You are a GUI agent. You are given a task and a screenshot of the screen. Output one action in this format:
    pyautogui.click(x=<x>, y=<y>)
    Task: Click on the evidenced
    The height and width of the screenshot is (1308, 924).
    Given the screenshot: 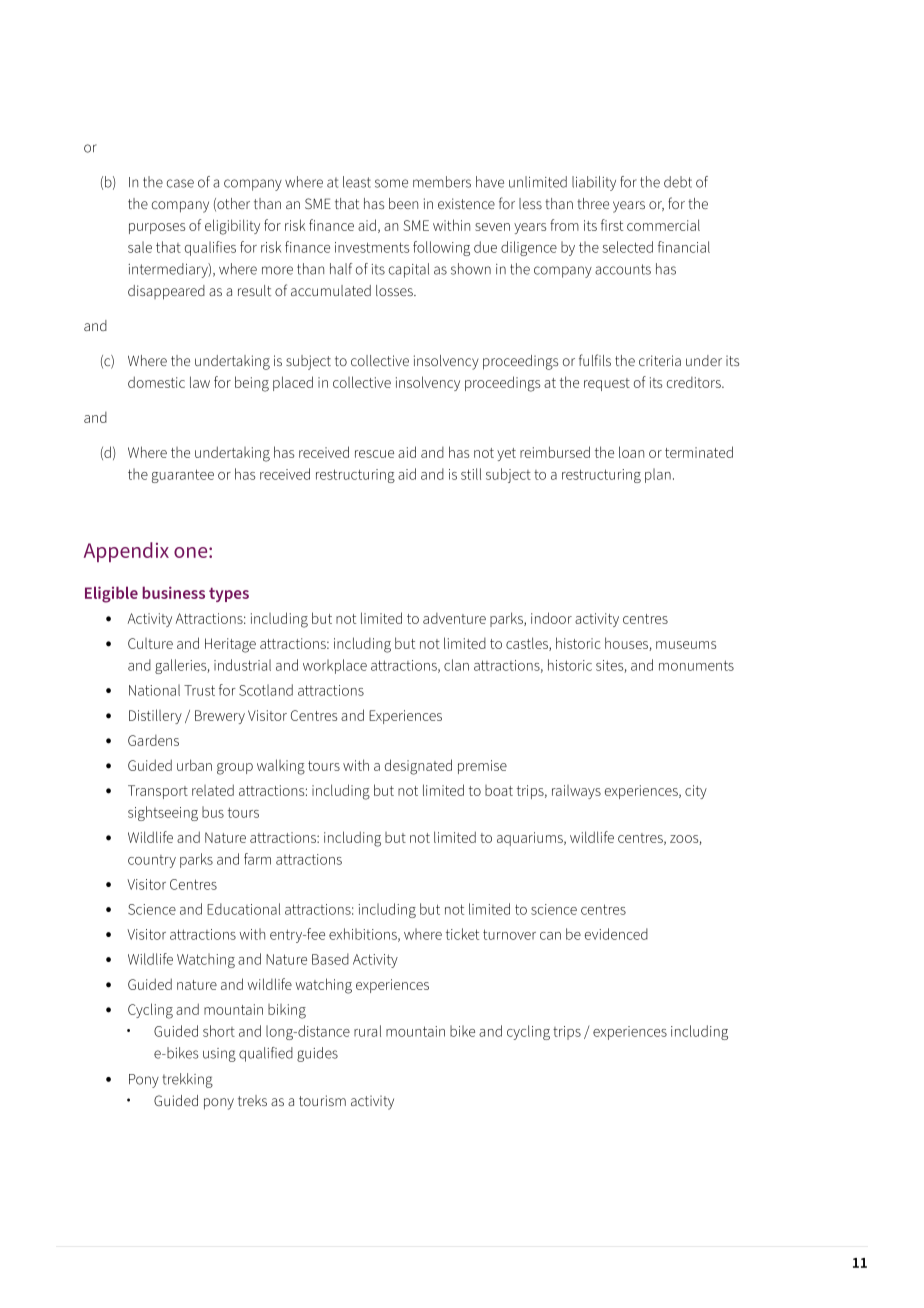 What is the action you would take?
    pyautogui.click(x=616, y=934)
